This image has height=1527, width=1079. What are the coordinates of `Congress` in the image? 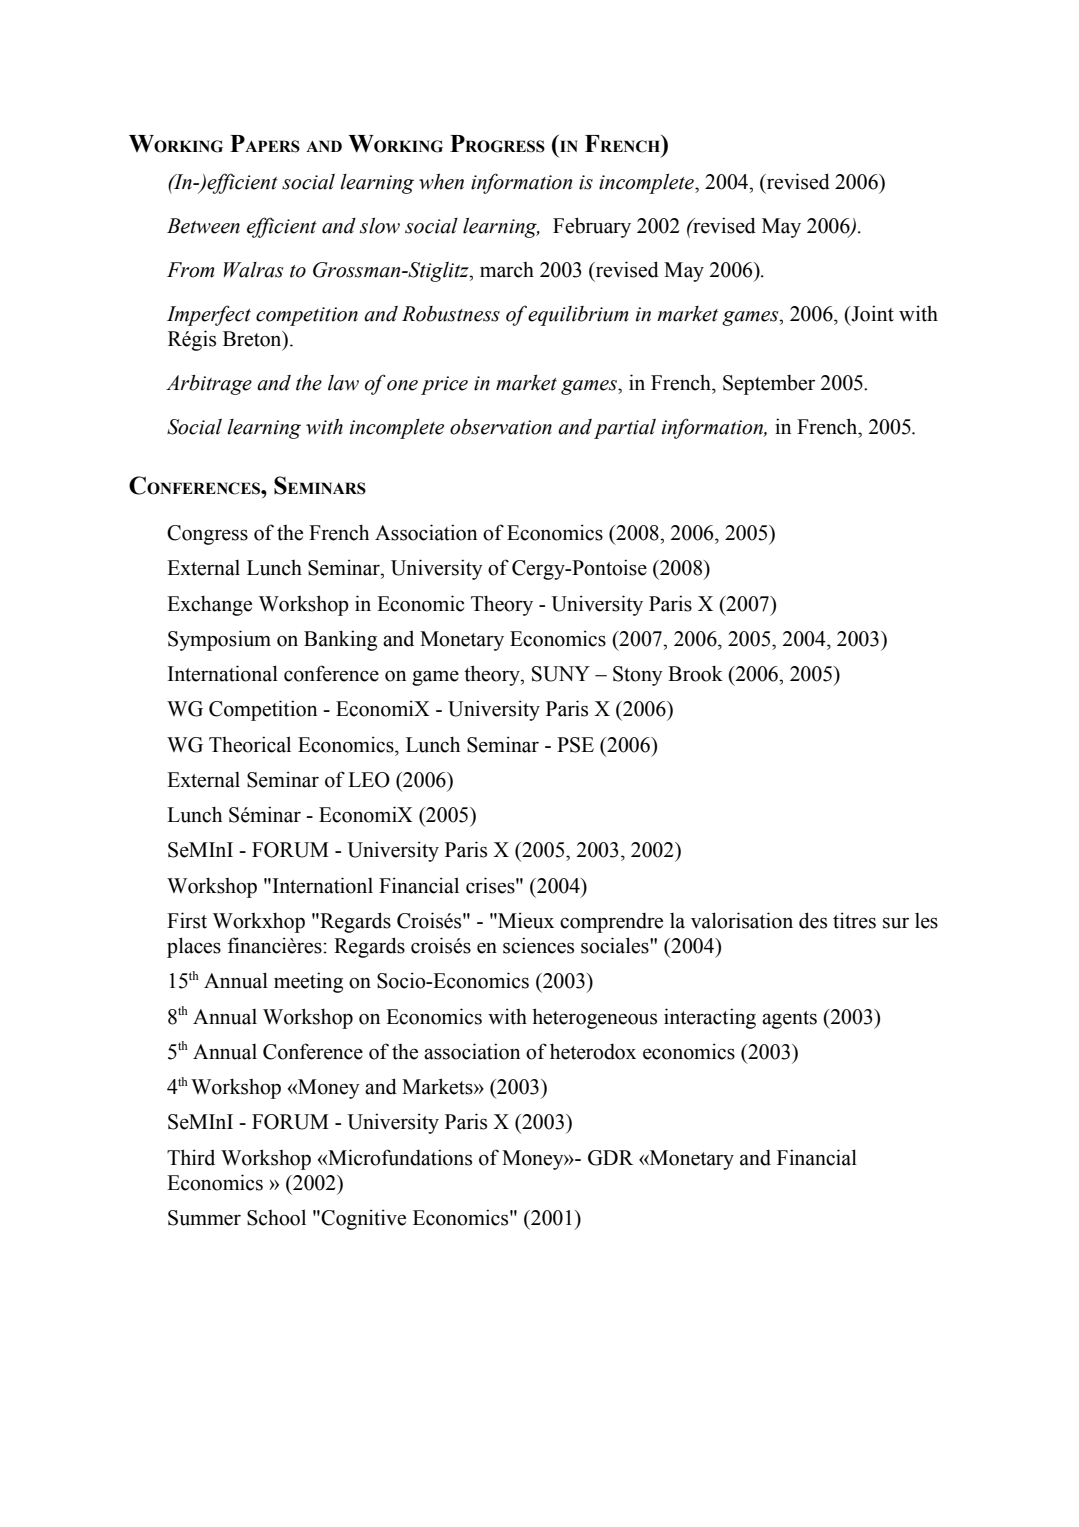 It's located at (207, 535).
